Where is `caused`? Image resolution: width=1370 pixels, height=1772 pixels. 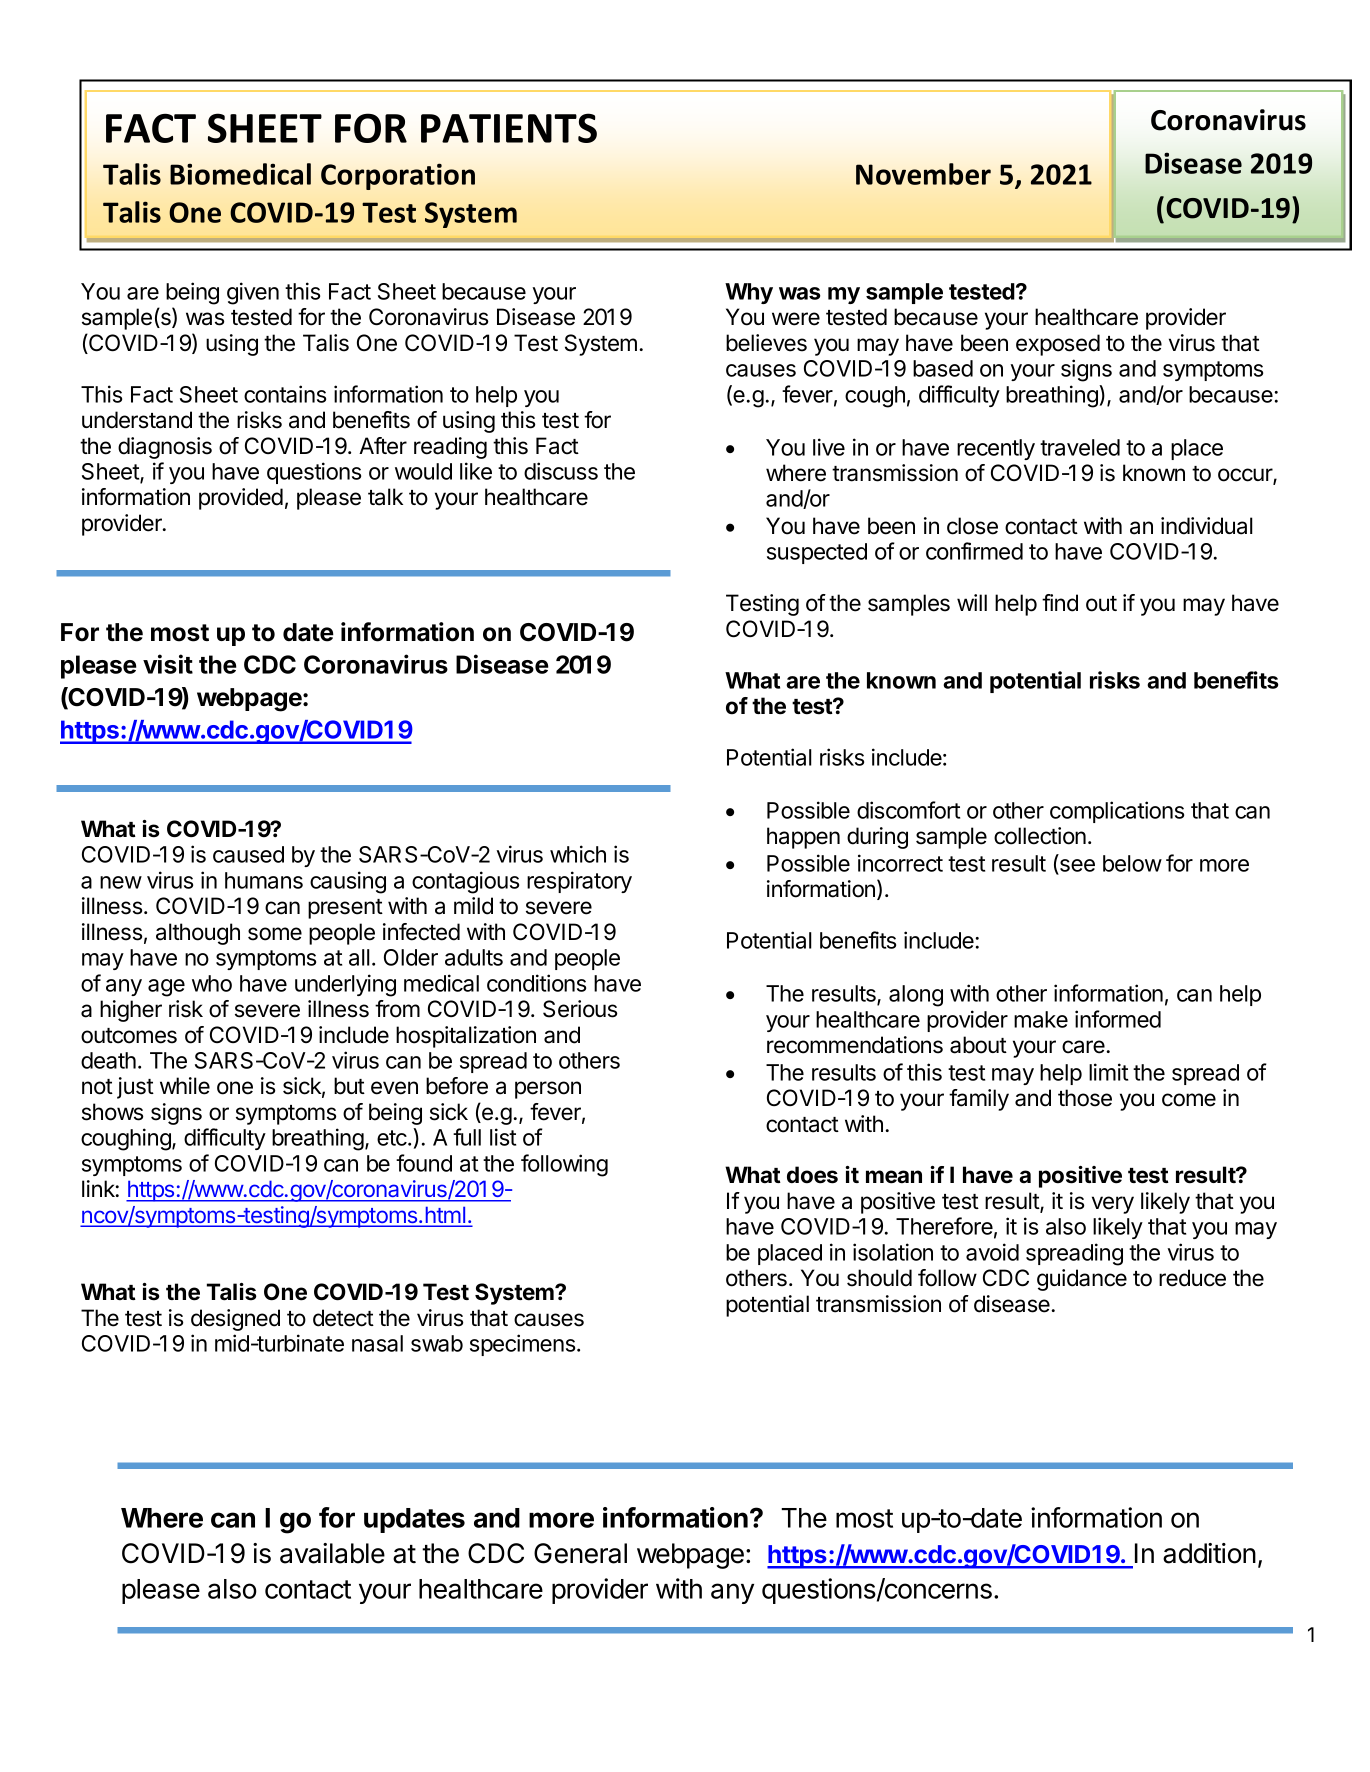
caused is located at coordinates (248, 854).
